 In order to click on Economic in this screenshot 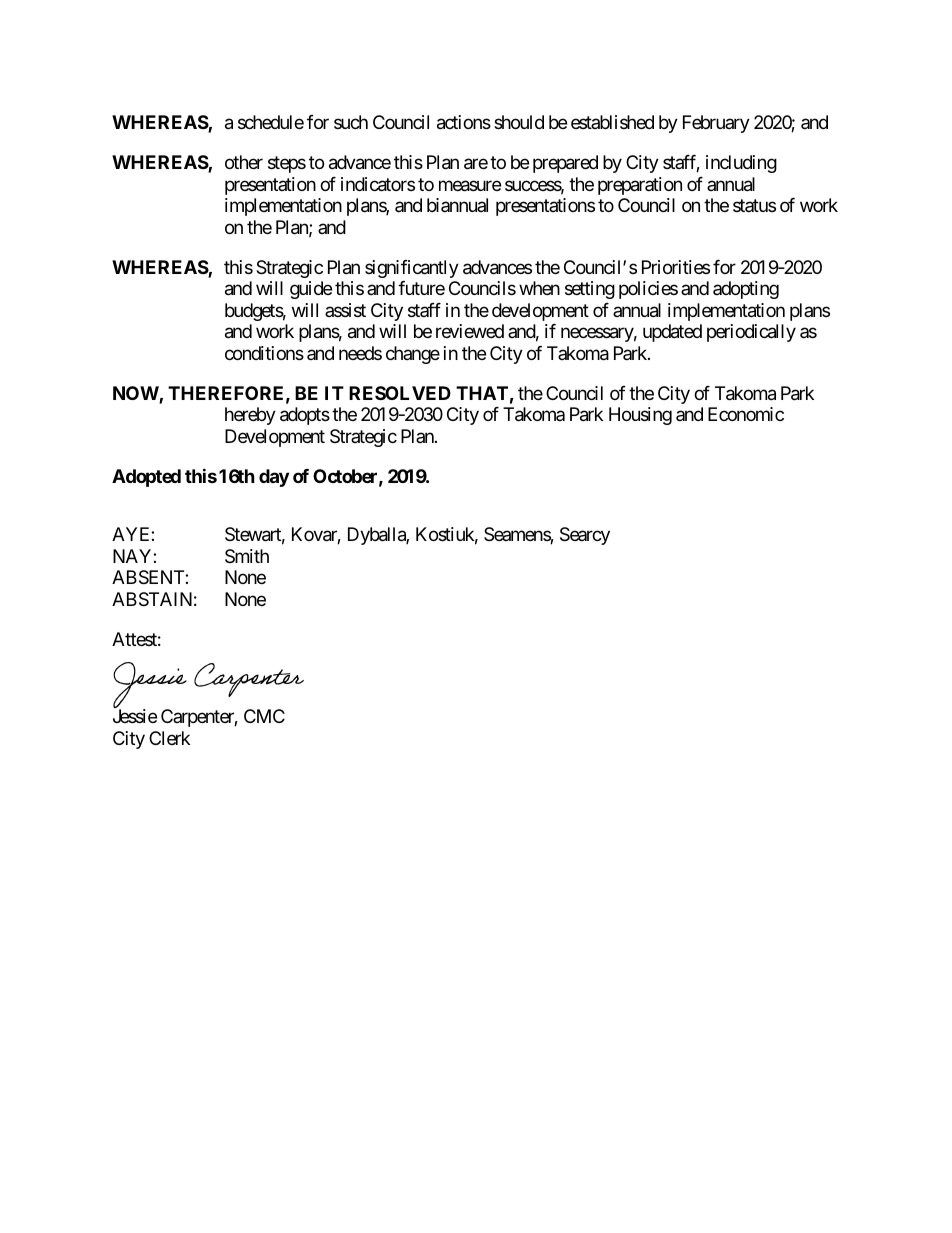, I will do `click(746, 414)`.
